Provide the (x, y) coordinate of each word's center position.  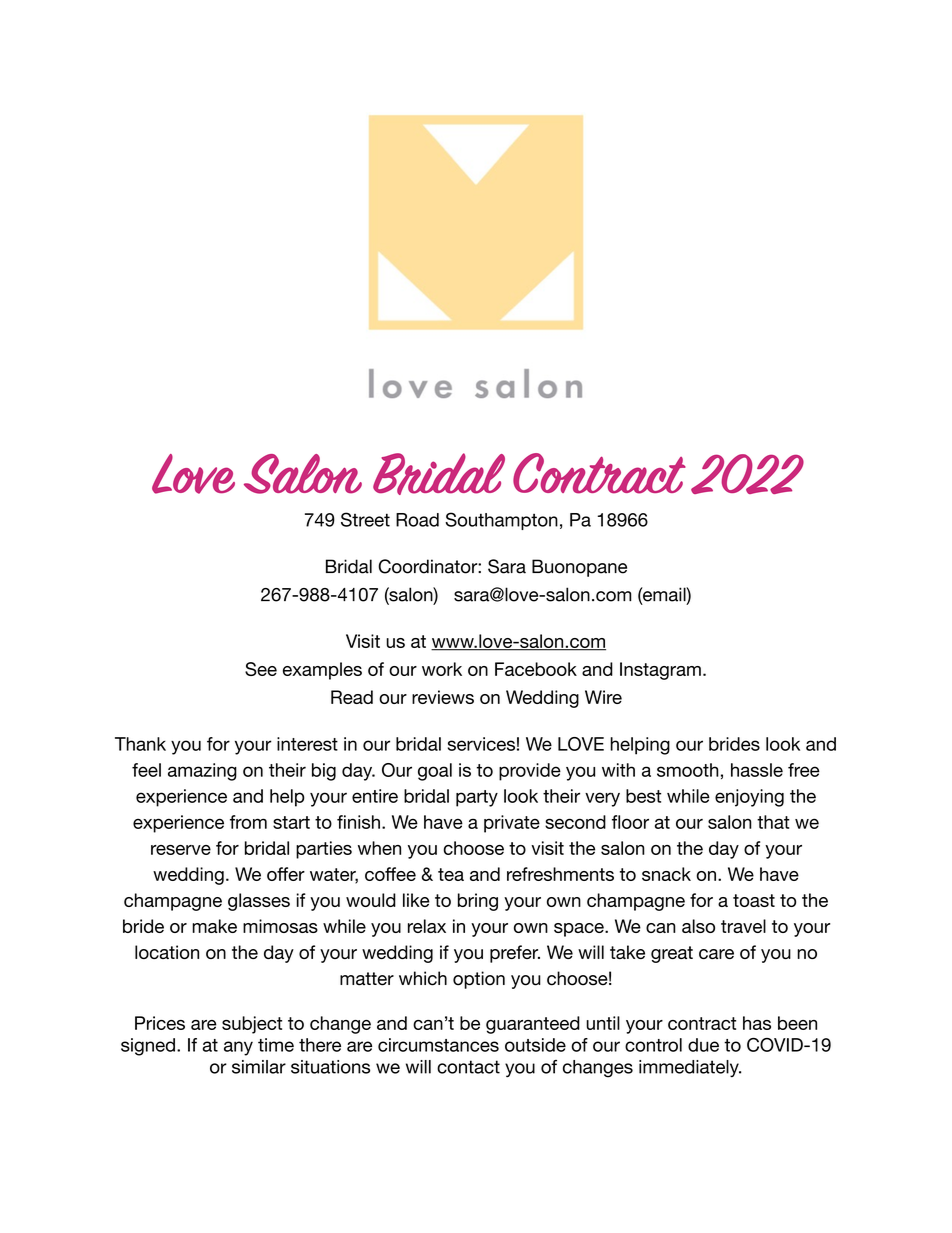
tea (451, 874)
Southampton (501, 521)
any (238, 1048)
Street (365, 519)
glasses (259, 902)
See (261, 669)
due (703, 1045)
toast (754, 900)
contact (468, 1067)
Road (417, 520)
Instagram (660, 671)
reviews (443, 697)
